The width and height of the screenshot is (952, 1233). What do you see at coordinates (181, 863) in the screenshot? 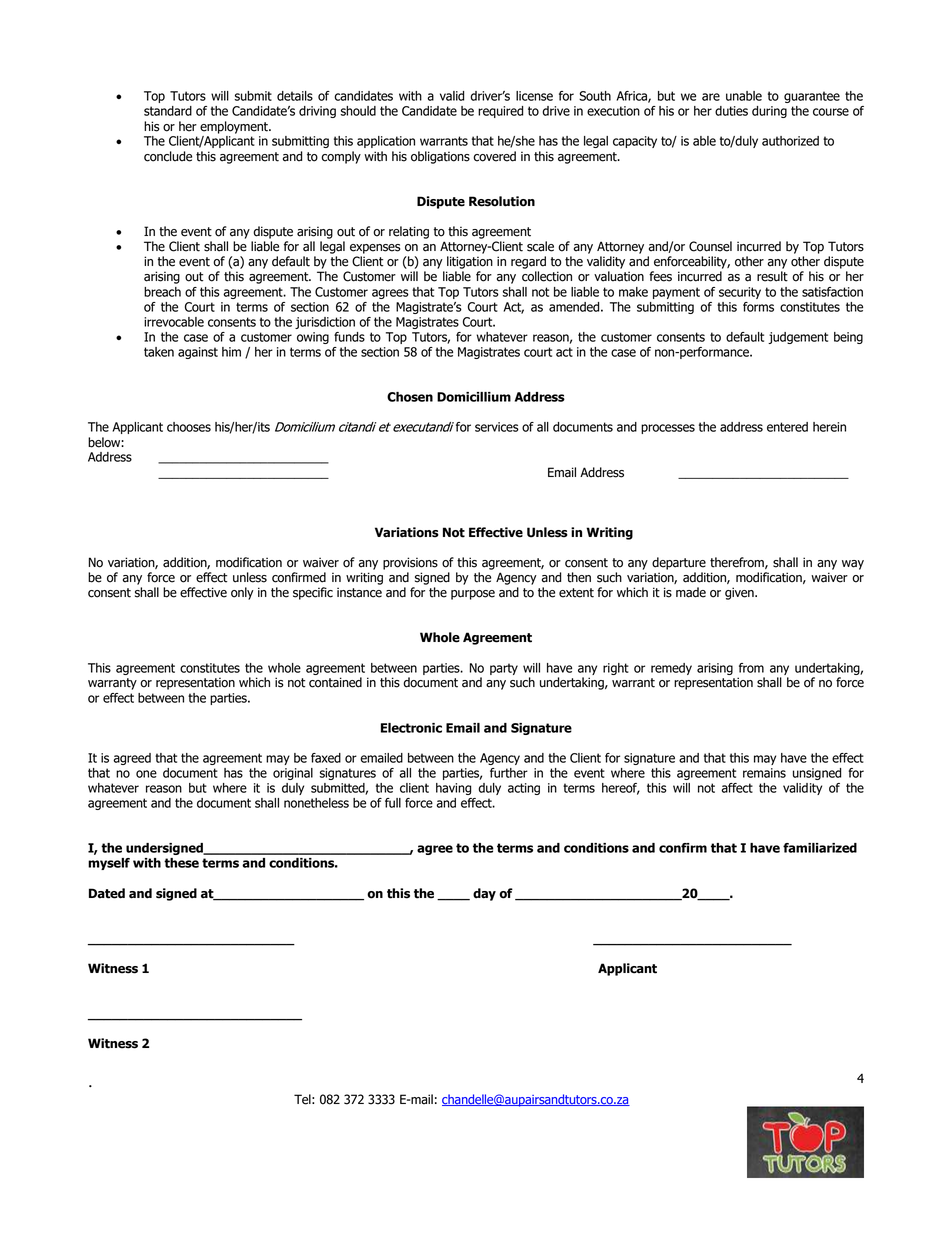
I see `these` at bounding box center [181, 863].
